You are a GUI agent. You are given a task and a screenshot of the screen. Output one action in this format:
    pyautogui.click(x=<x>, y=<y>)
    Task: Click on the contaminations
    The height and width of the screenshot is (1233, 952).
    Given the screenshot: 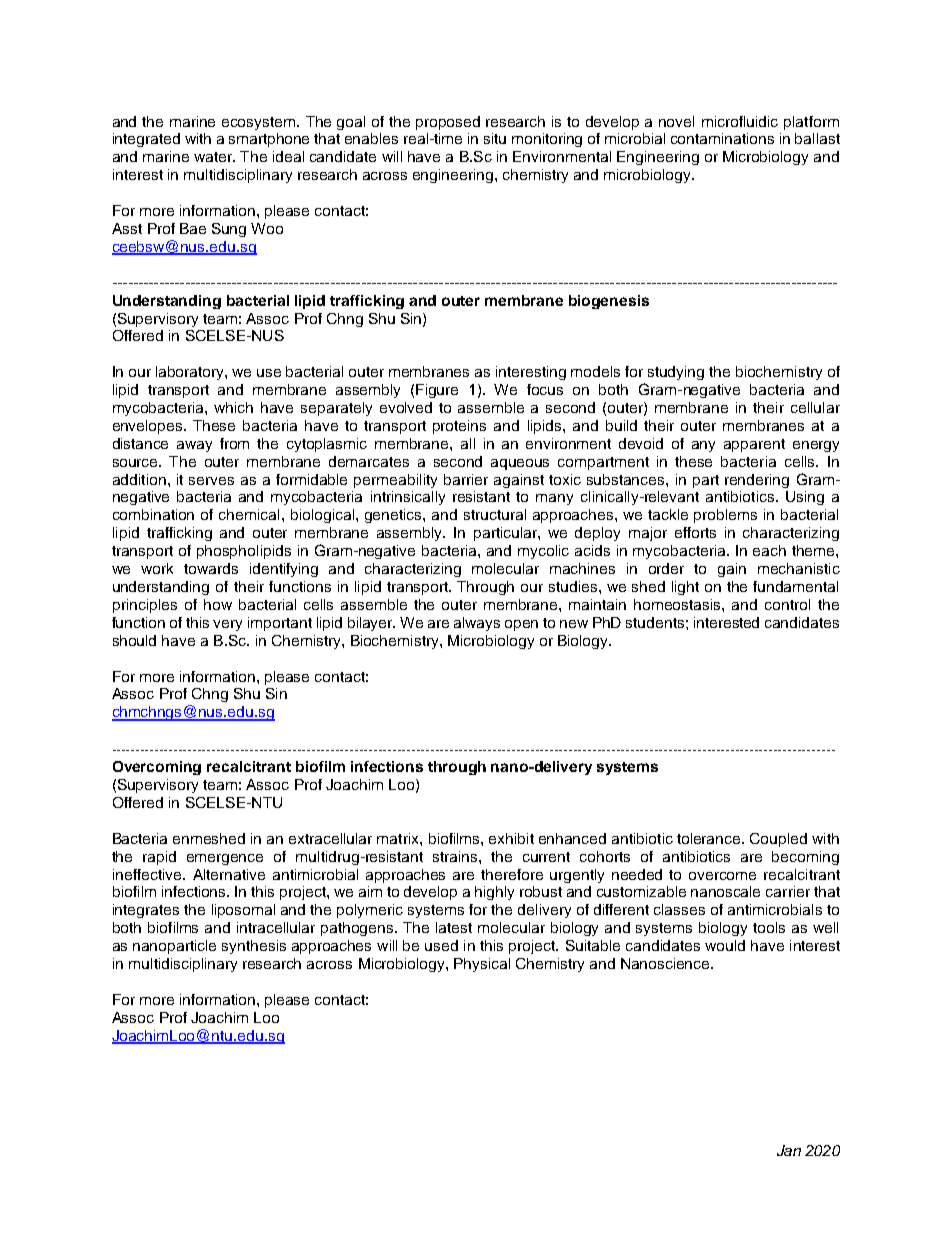 What is the action you would take?
    pyautogui.click(x=722, y=138)
